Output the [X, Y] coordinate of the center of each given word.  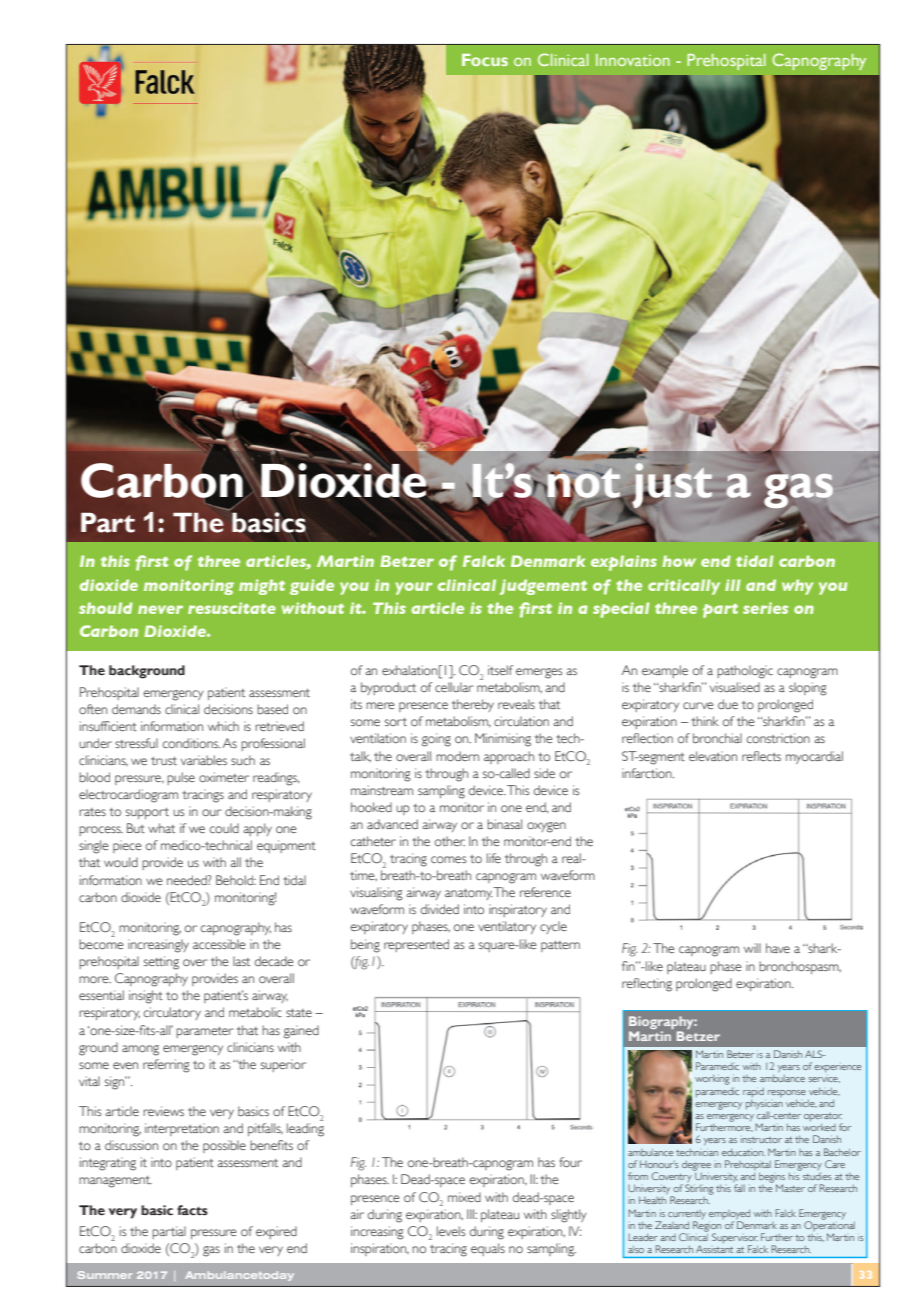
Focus [485, 60]
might [262, 587]
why [797, 587]
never [160, 609]
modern [457, 756]
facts [192, 1210]
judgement [543, 587]
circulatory [172, 1013]
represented [416, 945]
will [752, 948]
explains [624, 563]
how [679, 561]
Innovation [633, 60]
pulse [181, 778]
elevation [713, 756]
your [414, 588]
